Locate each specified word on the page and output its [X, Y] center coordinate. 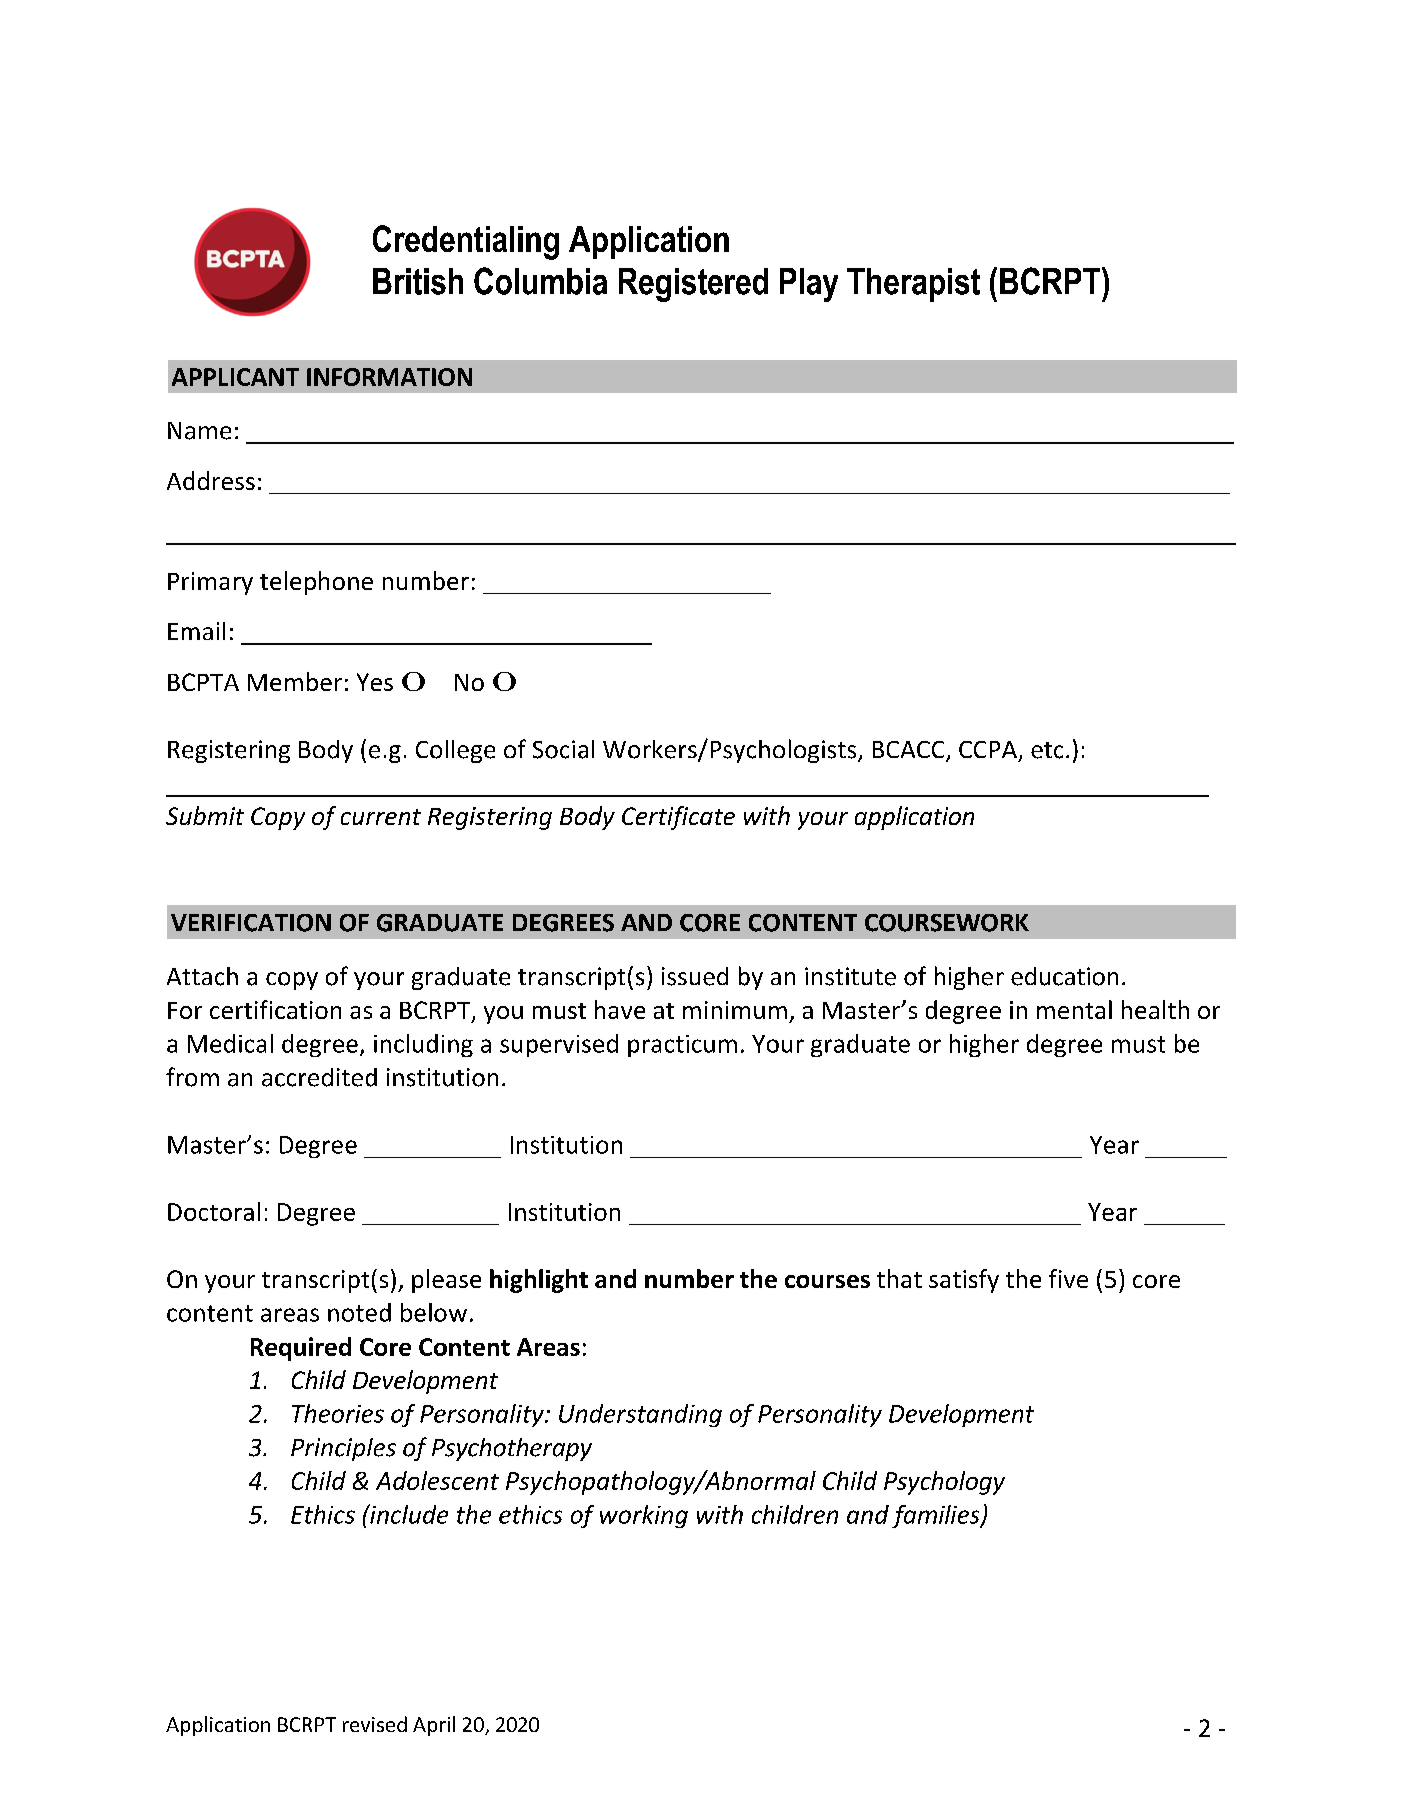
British [418, 281]
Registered [693, 285]
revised [375, 1724]
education [1064, 976]
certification [275, 1009]
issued [695, 976]
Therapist [913, 285]
